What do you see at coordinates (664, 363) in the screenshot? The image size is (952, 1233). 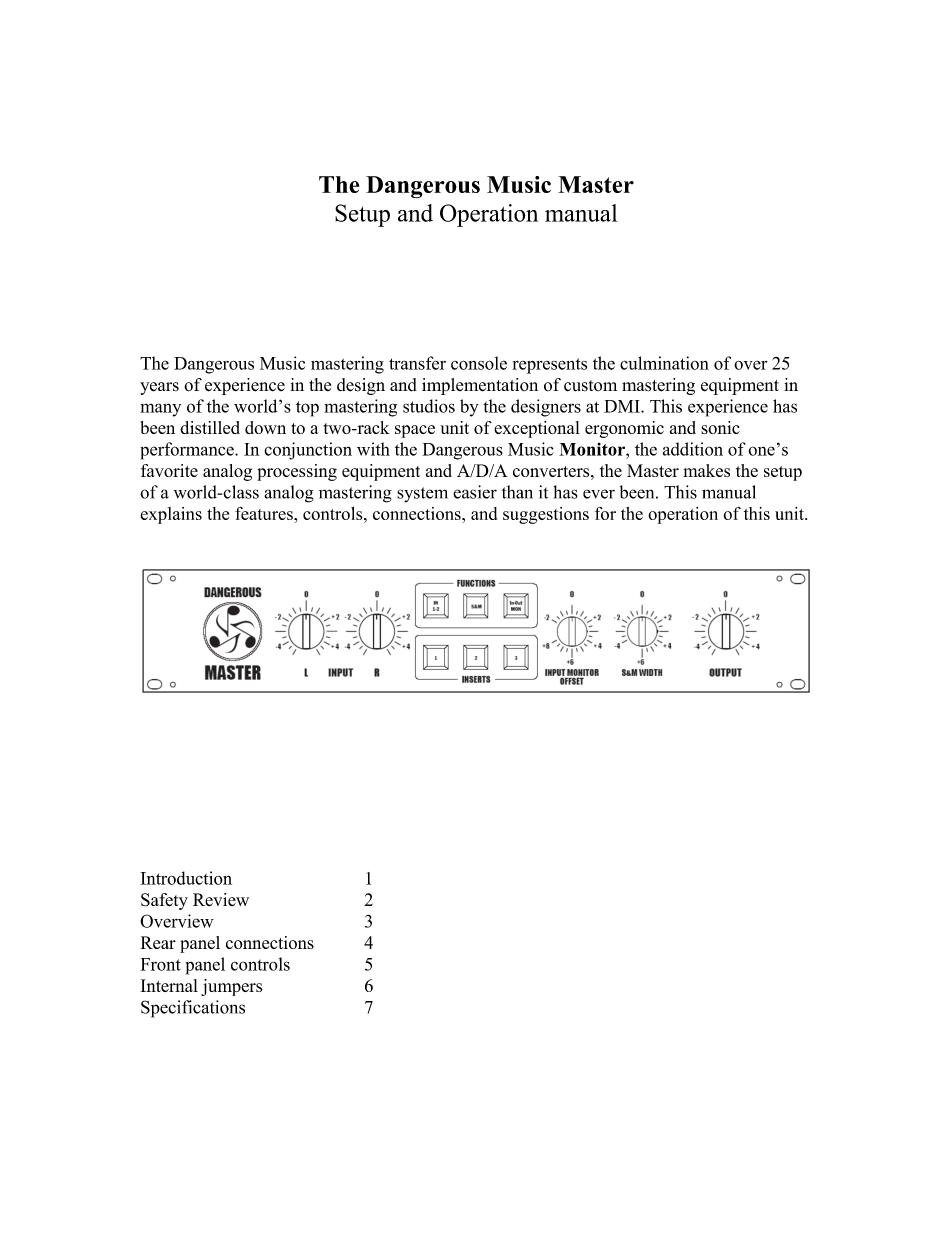 I see `culmination` at bounding box center [664, 363].
